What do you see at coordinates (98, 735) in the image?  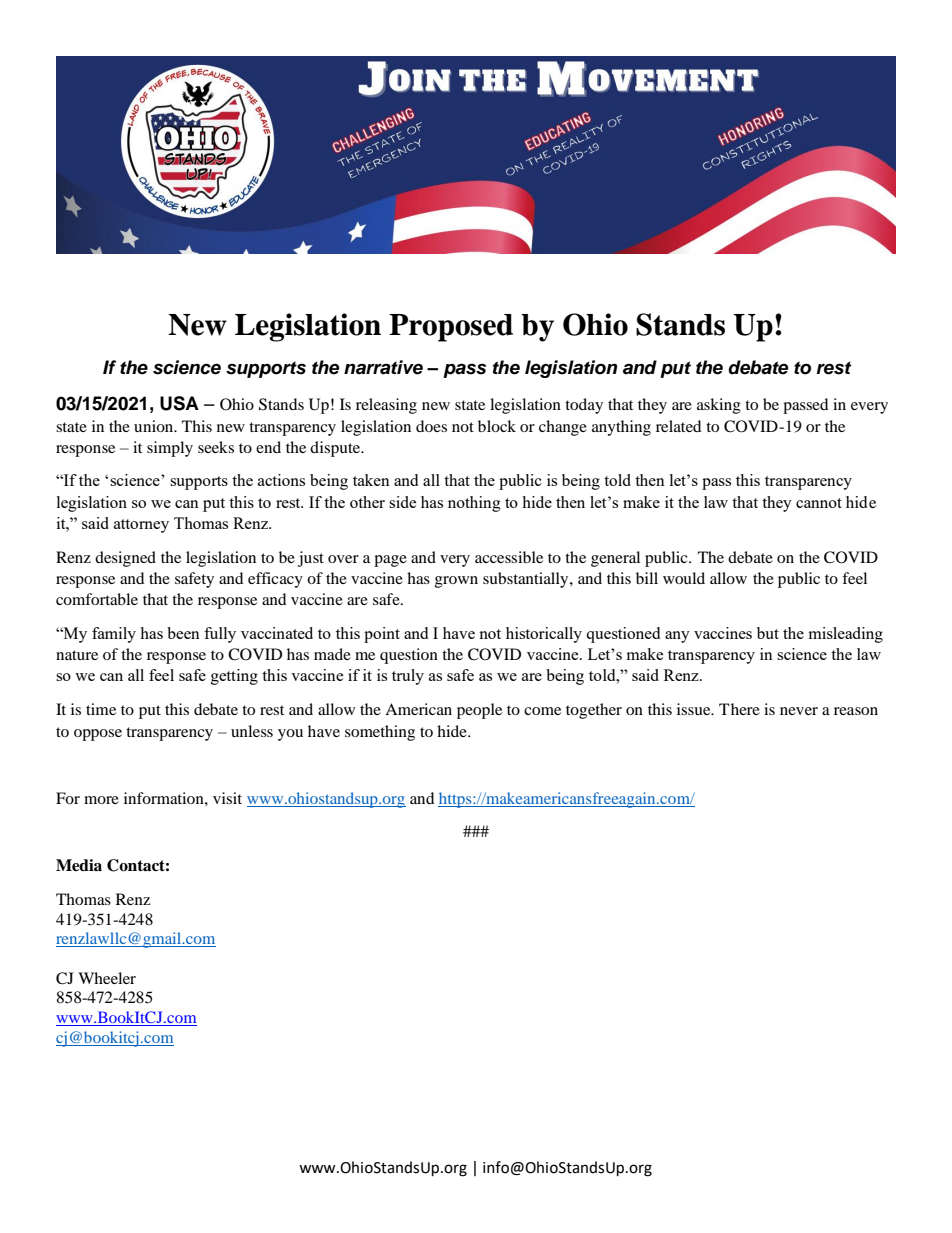 I see `oppose` at bounding box center [98, 735].
